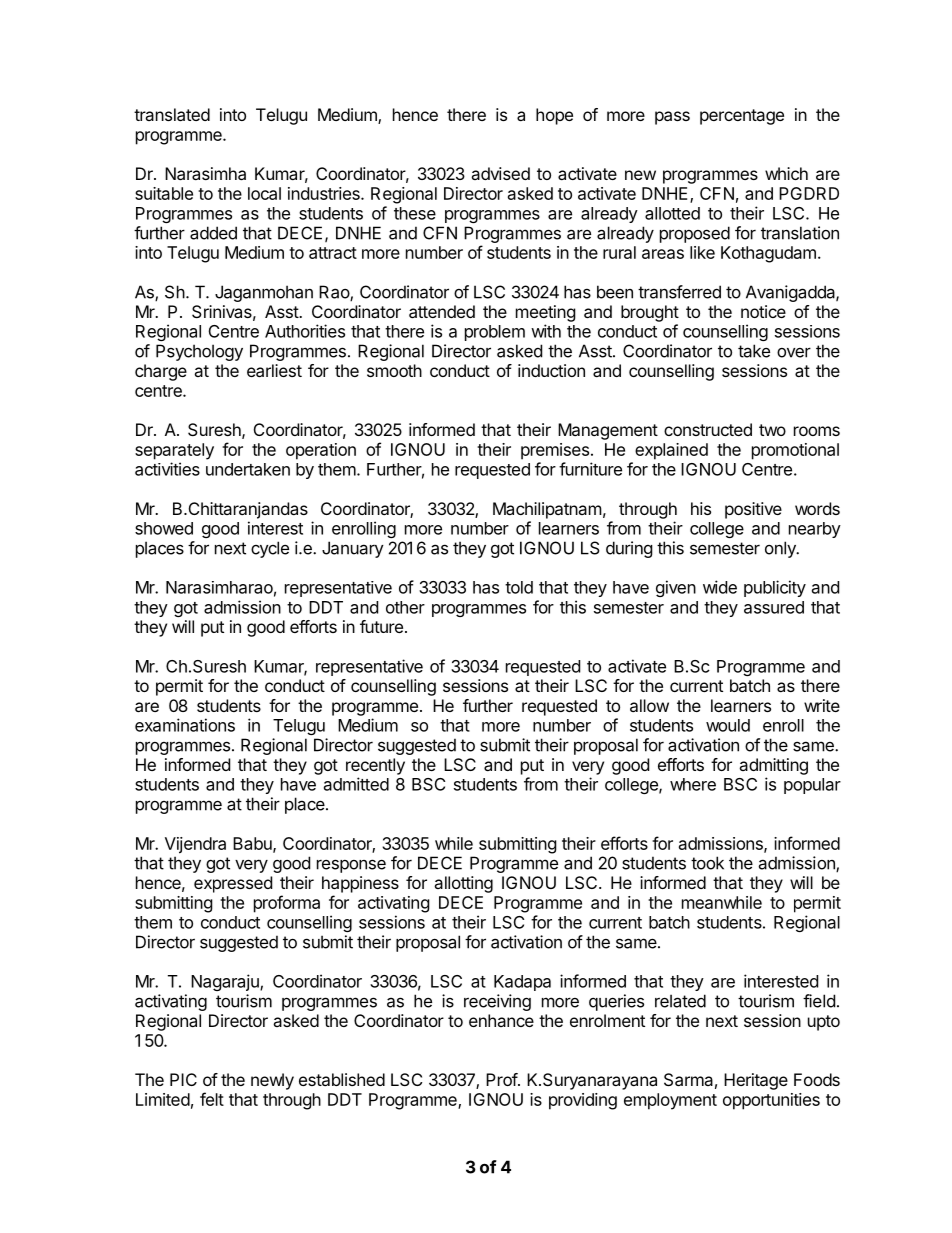 The width and height of the screenshot is (952, 1233). What do you see at coordinates (501, 1020) in the screenshot?
I see `enhance` at bounding box center [501, 1020].
